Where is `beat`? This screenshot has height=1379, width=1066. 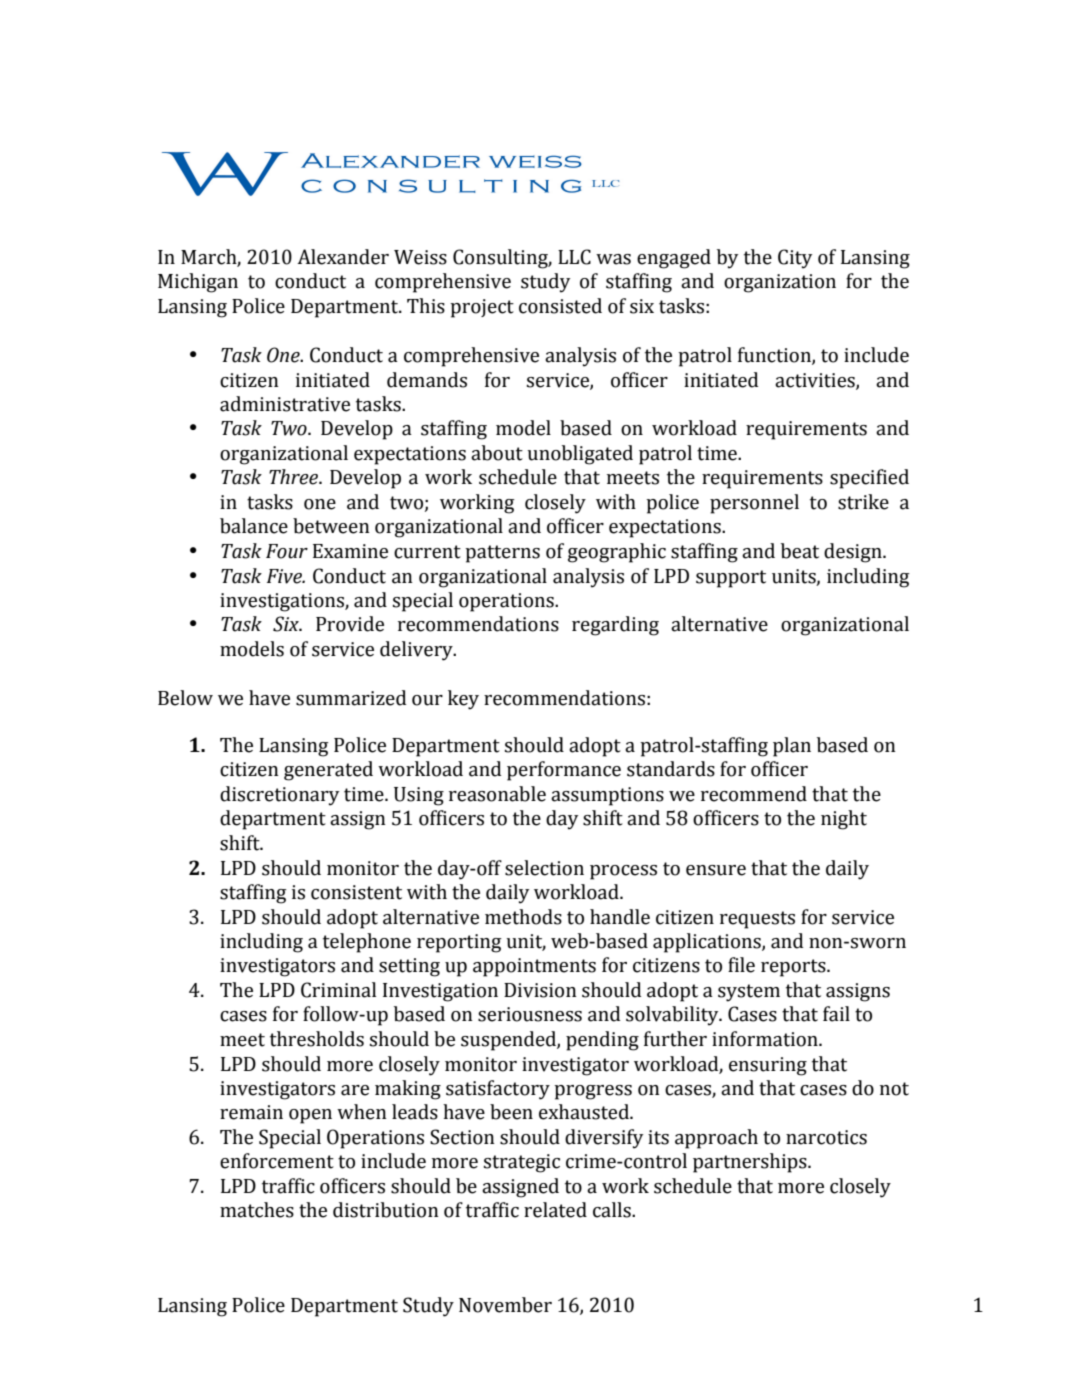
beat is located at coordinates (800, 551).
